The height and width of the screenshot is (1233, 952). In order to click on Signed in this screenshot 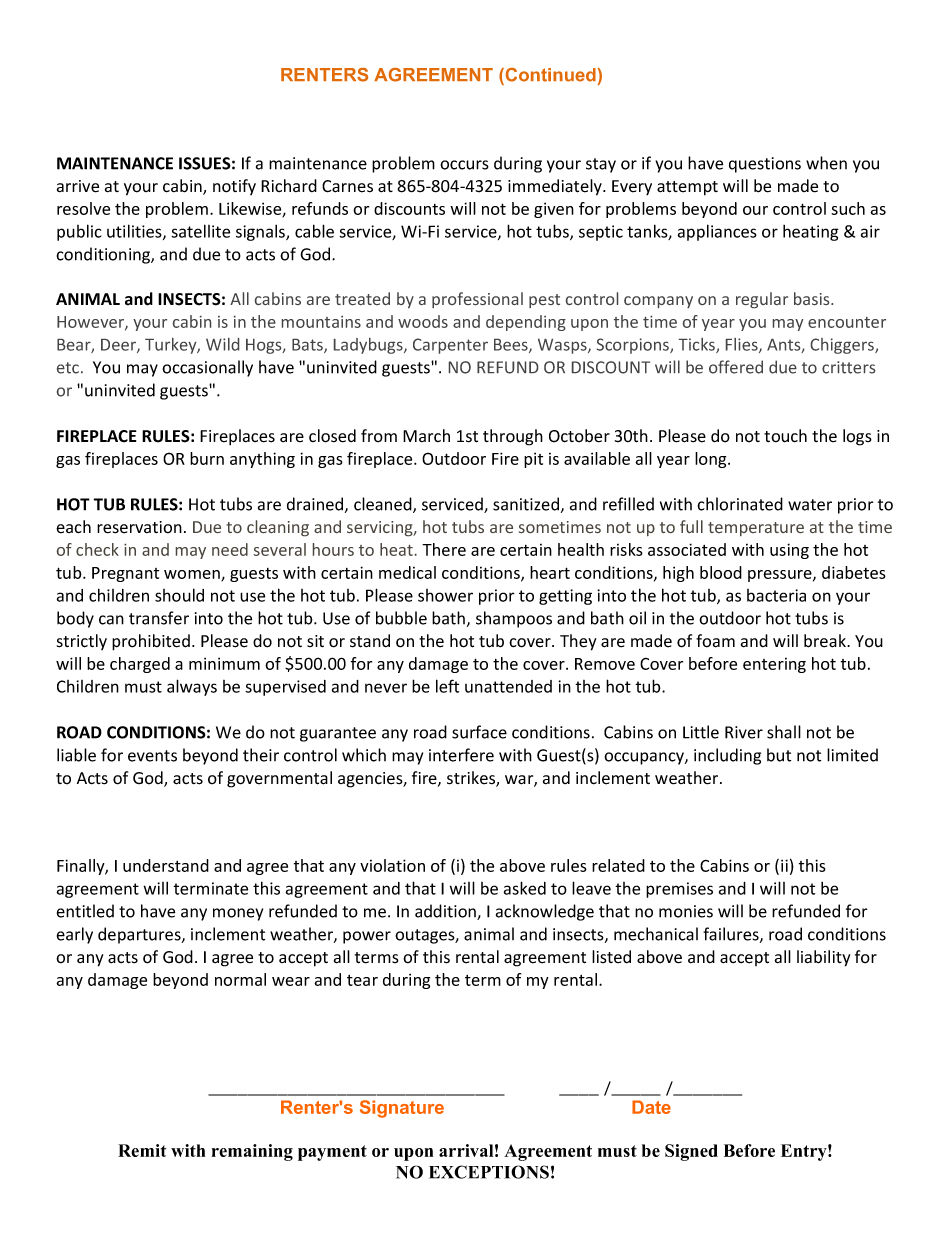, I will do `click(691, 1152)`.
